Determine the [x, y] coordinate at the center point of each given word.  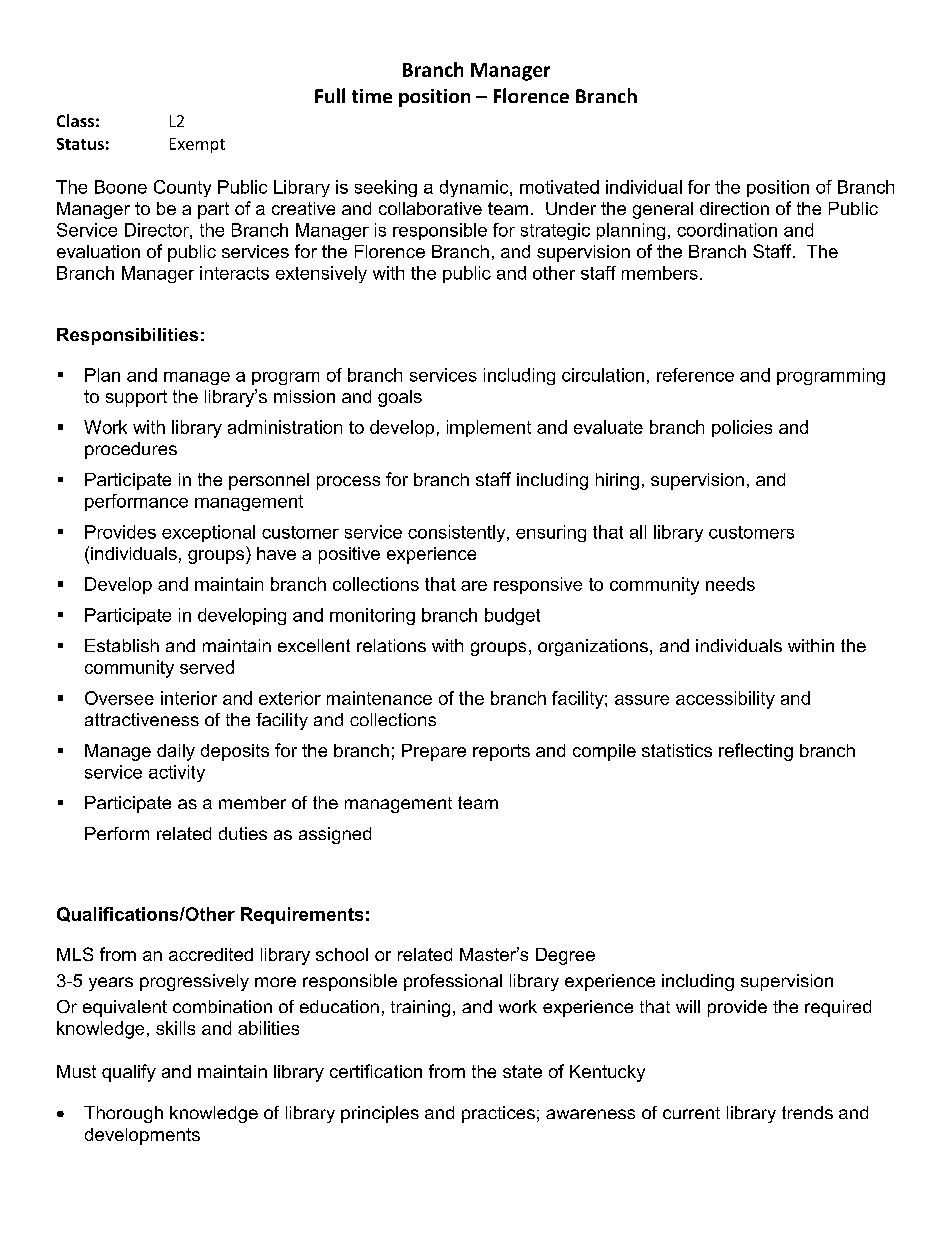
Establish [122, 645]
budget [512, 616]
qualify [129, 1073]
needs [730, 584]
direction [734, 208]
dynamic [475, 188]
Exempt [197, 145]
